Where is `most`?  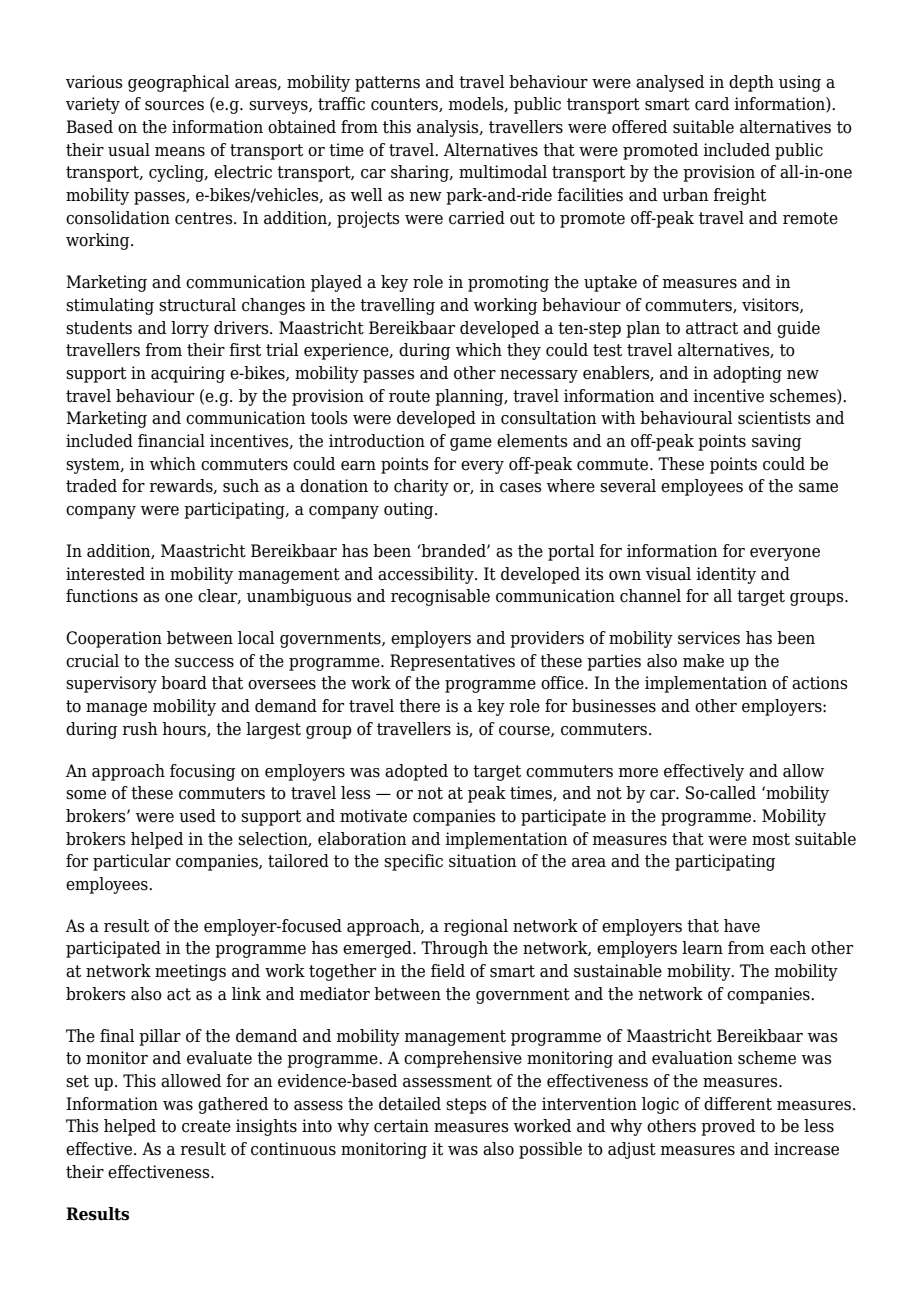 most is located at coordinates (771, 839).
